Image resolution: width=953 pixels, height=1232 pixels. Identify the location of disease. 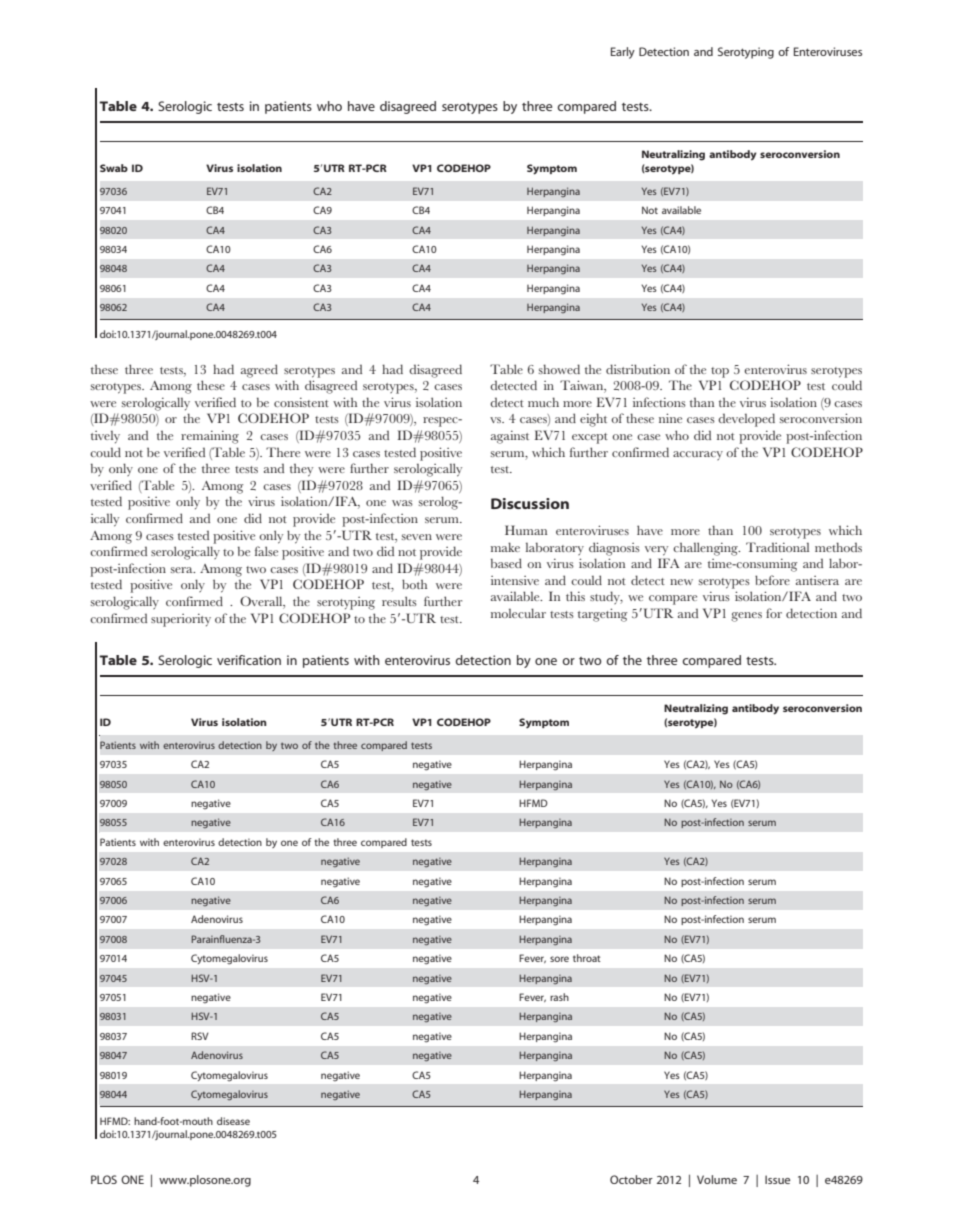
(233, 1121).
